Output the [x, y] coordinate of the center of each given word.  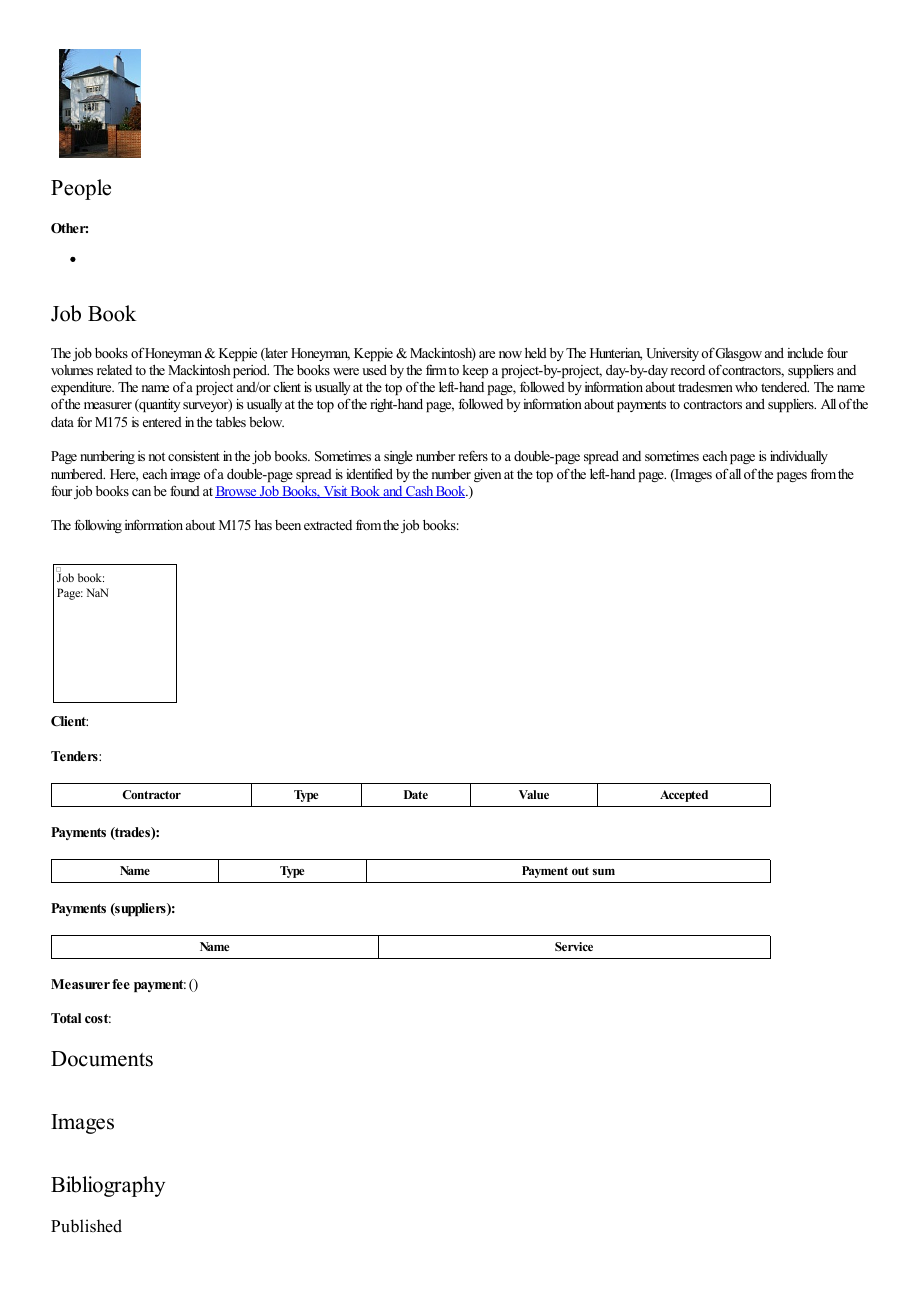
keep [475, 371]
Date [416, 794]
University [674, 354]
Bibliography [108, 1186]
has [263, 524]
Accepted [684, 796]
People [81, 189]
